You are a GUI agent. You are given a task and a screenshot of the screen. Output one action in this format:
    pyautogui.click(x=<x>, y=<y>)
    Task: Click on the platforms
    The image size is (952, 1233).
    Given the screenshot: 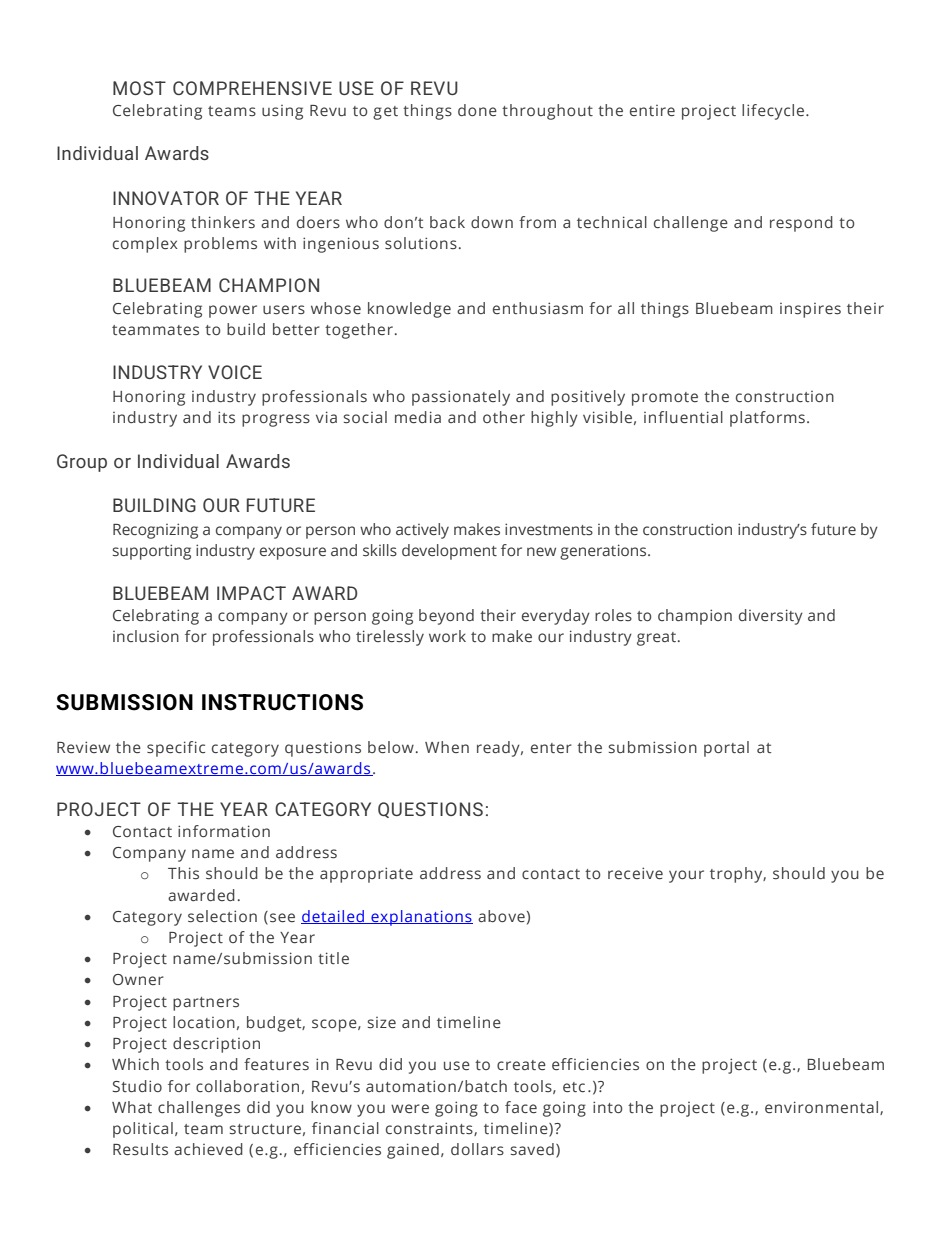 What is the action you would take?
    pyautogui.click(x=767, y=419)
